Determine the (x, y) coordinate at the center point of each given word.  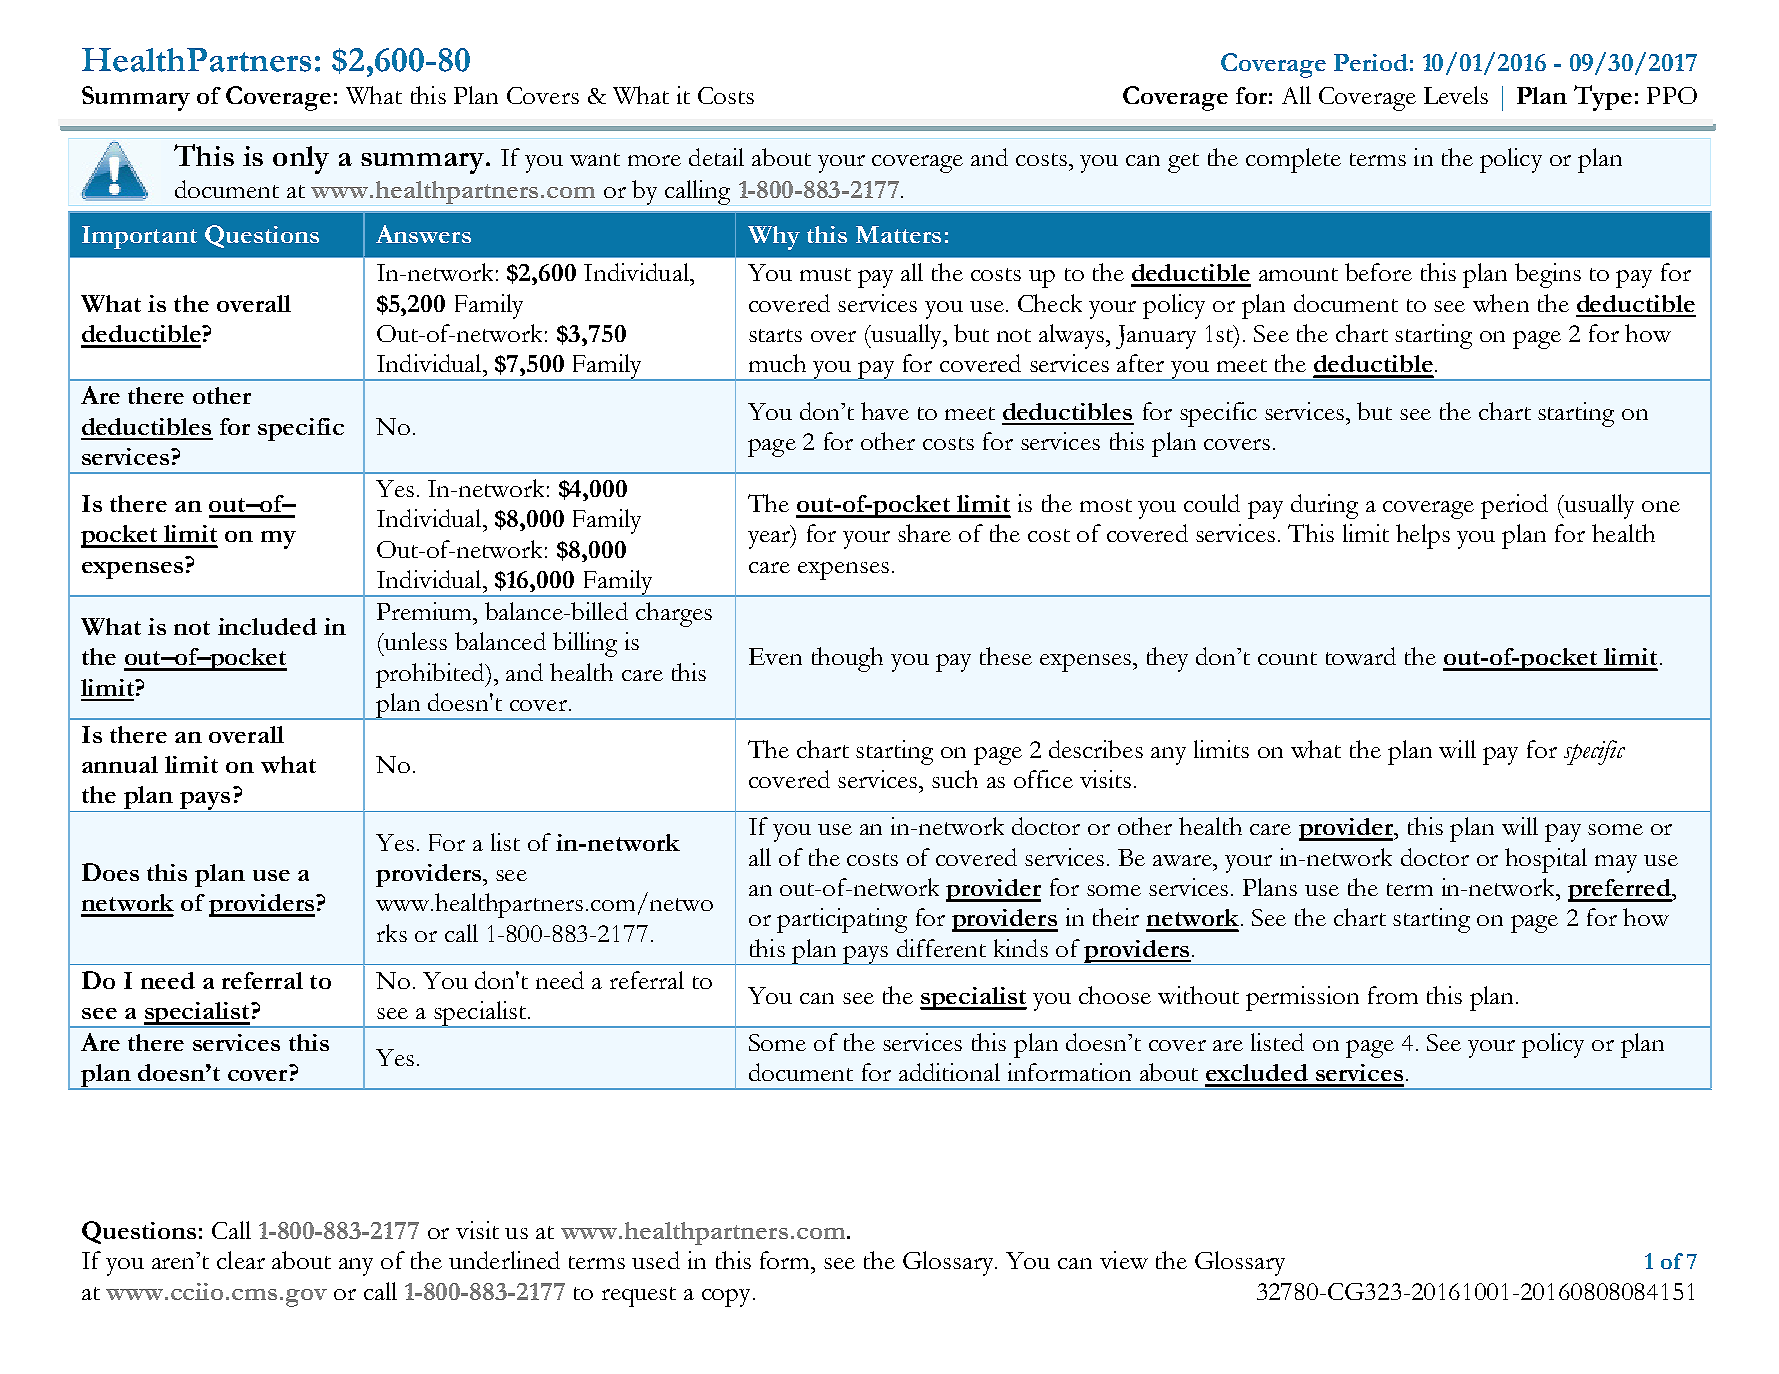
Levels (1456, 95)
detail (716, 157)
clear (241, 1260)
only (301, 160)
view (1124, 1260)
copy (726, 1298)
